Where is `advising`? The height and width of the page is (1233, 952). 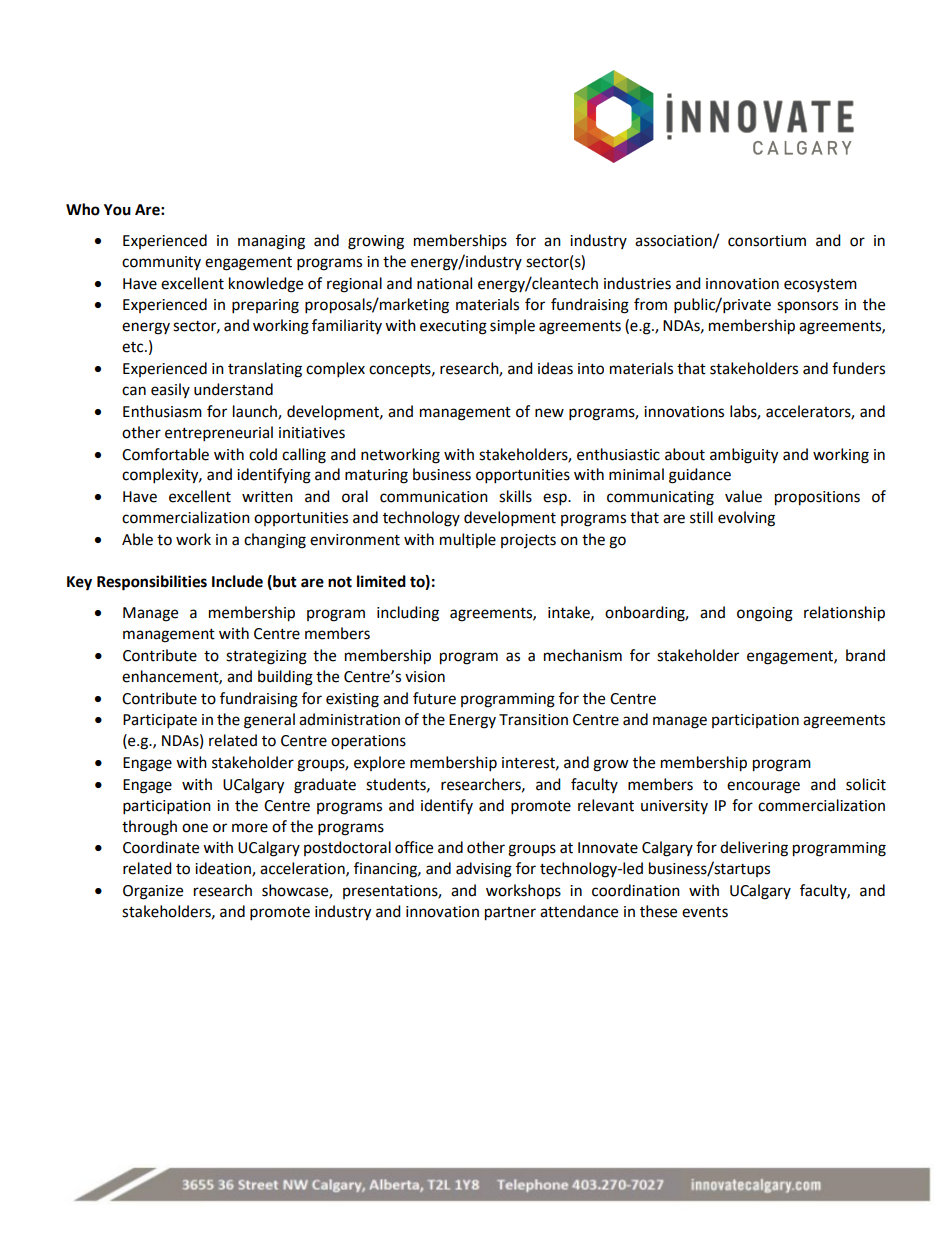 advising is located at coordinates (484, 870).
